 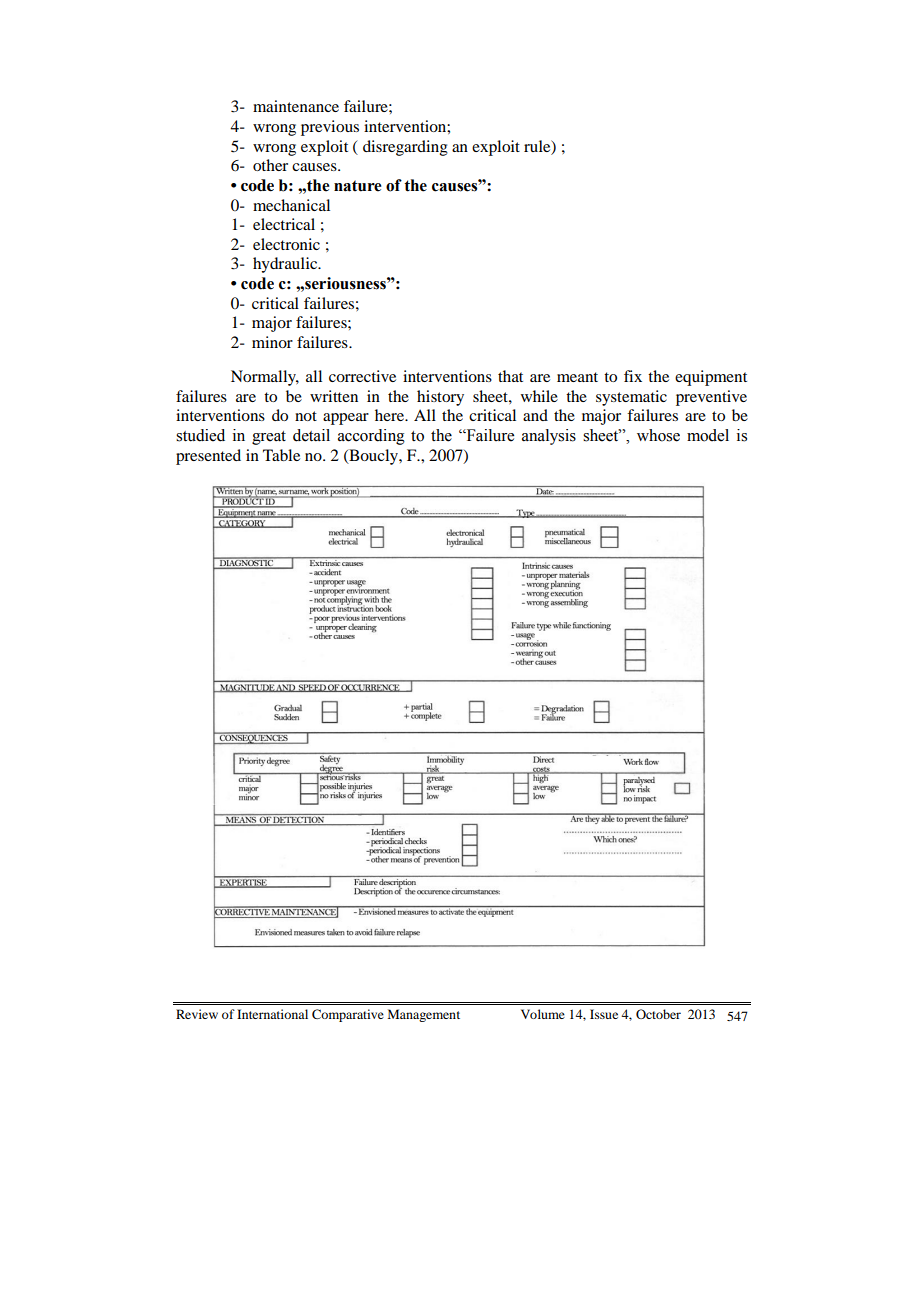 I want to click on written, so click(x=334, y=396).
